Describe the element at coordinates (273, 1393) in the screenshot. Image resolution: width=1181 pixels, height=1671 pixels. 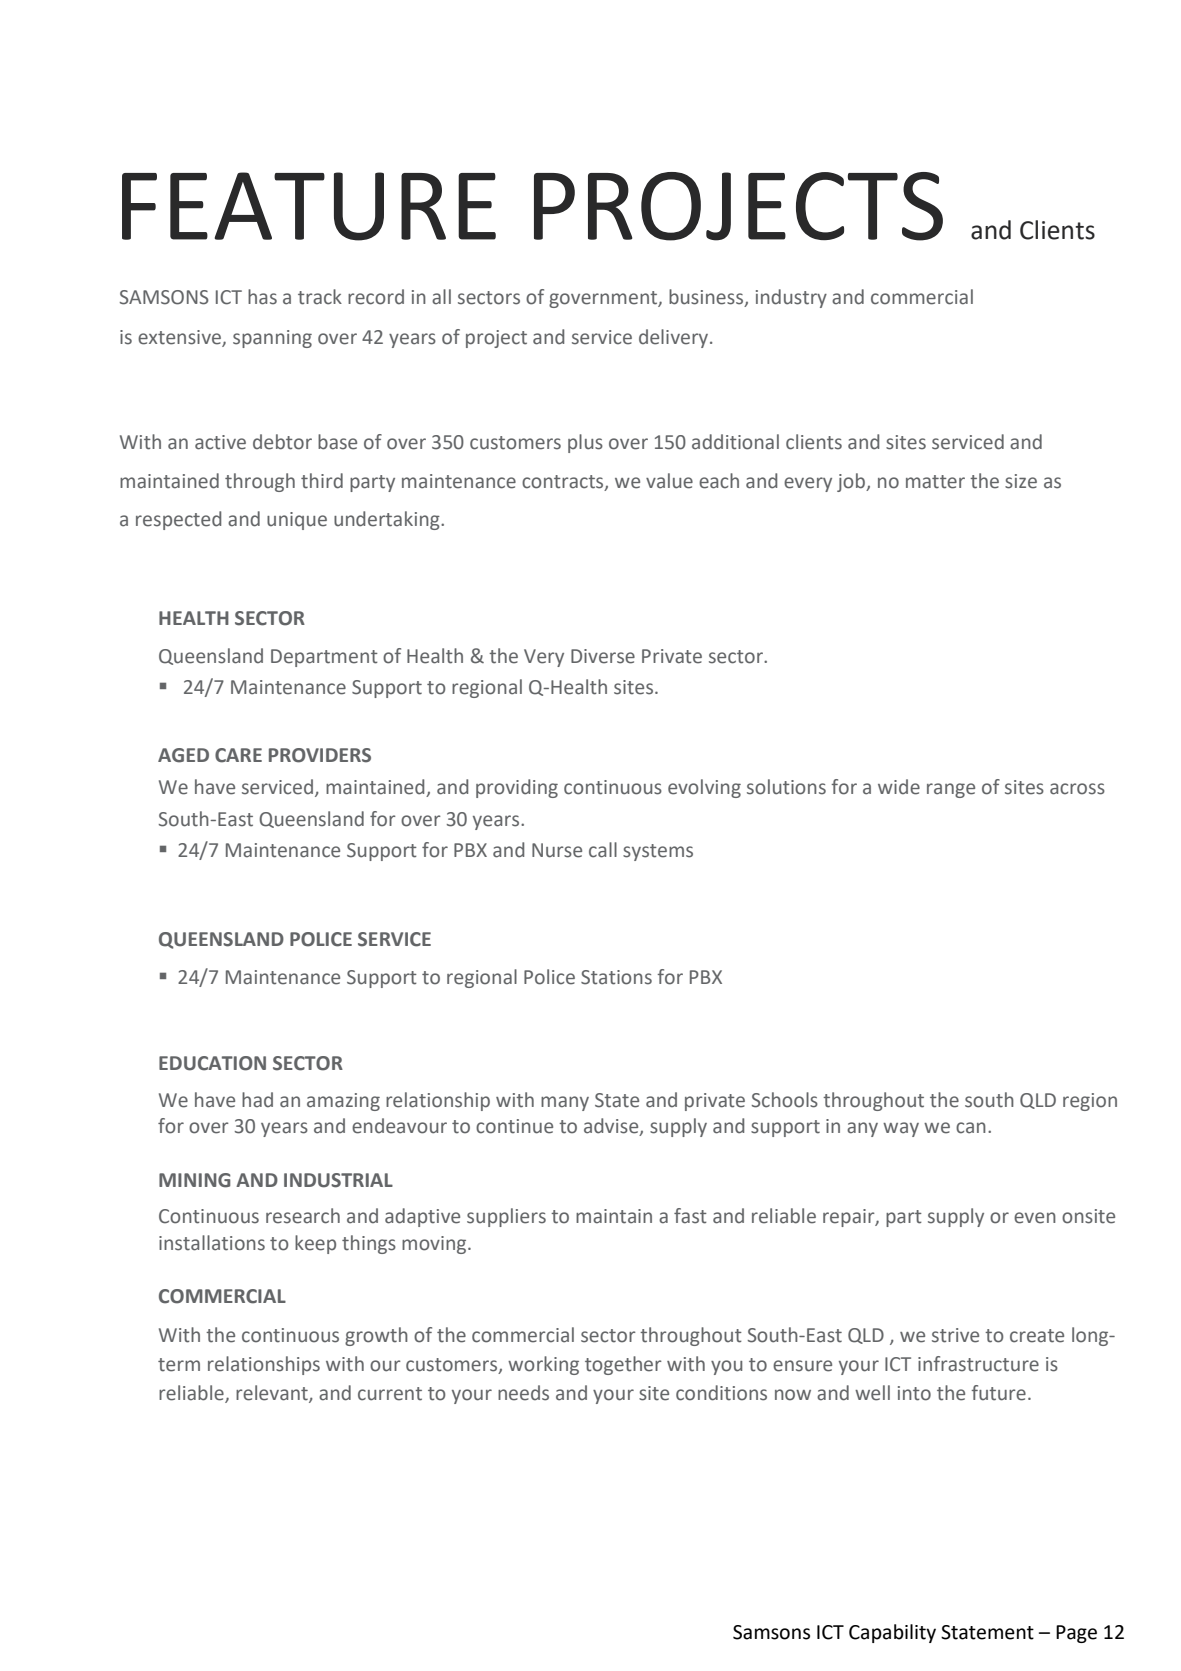
I see `relevant` at that location.
